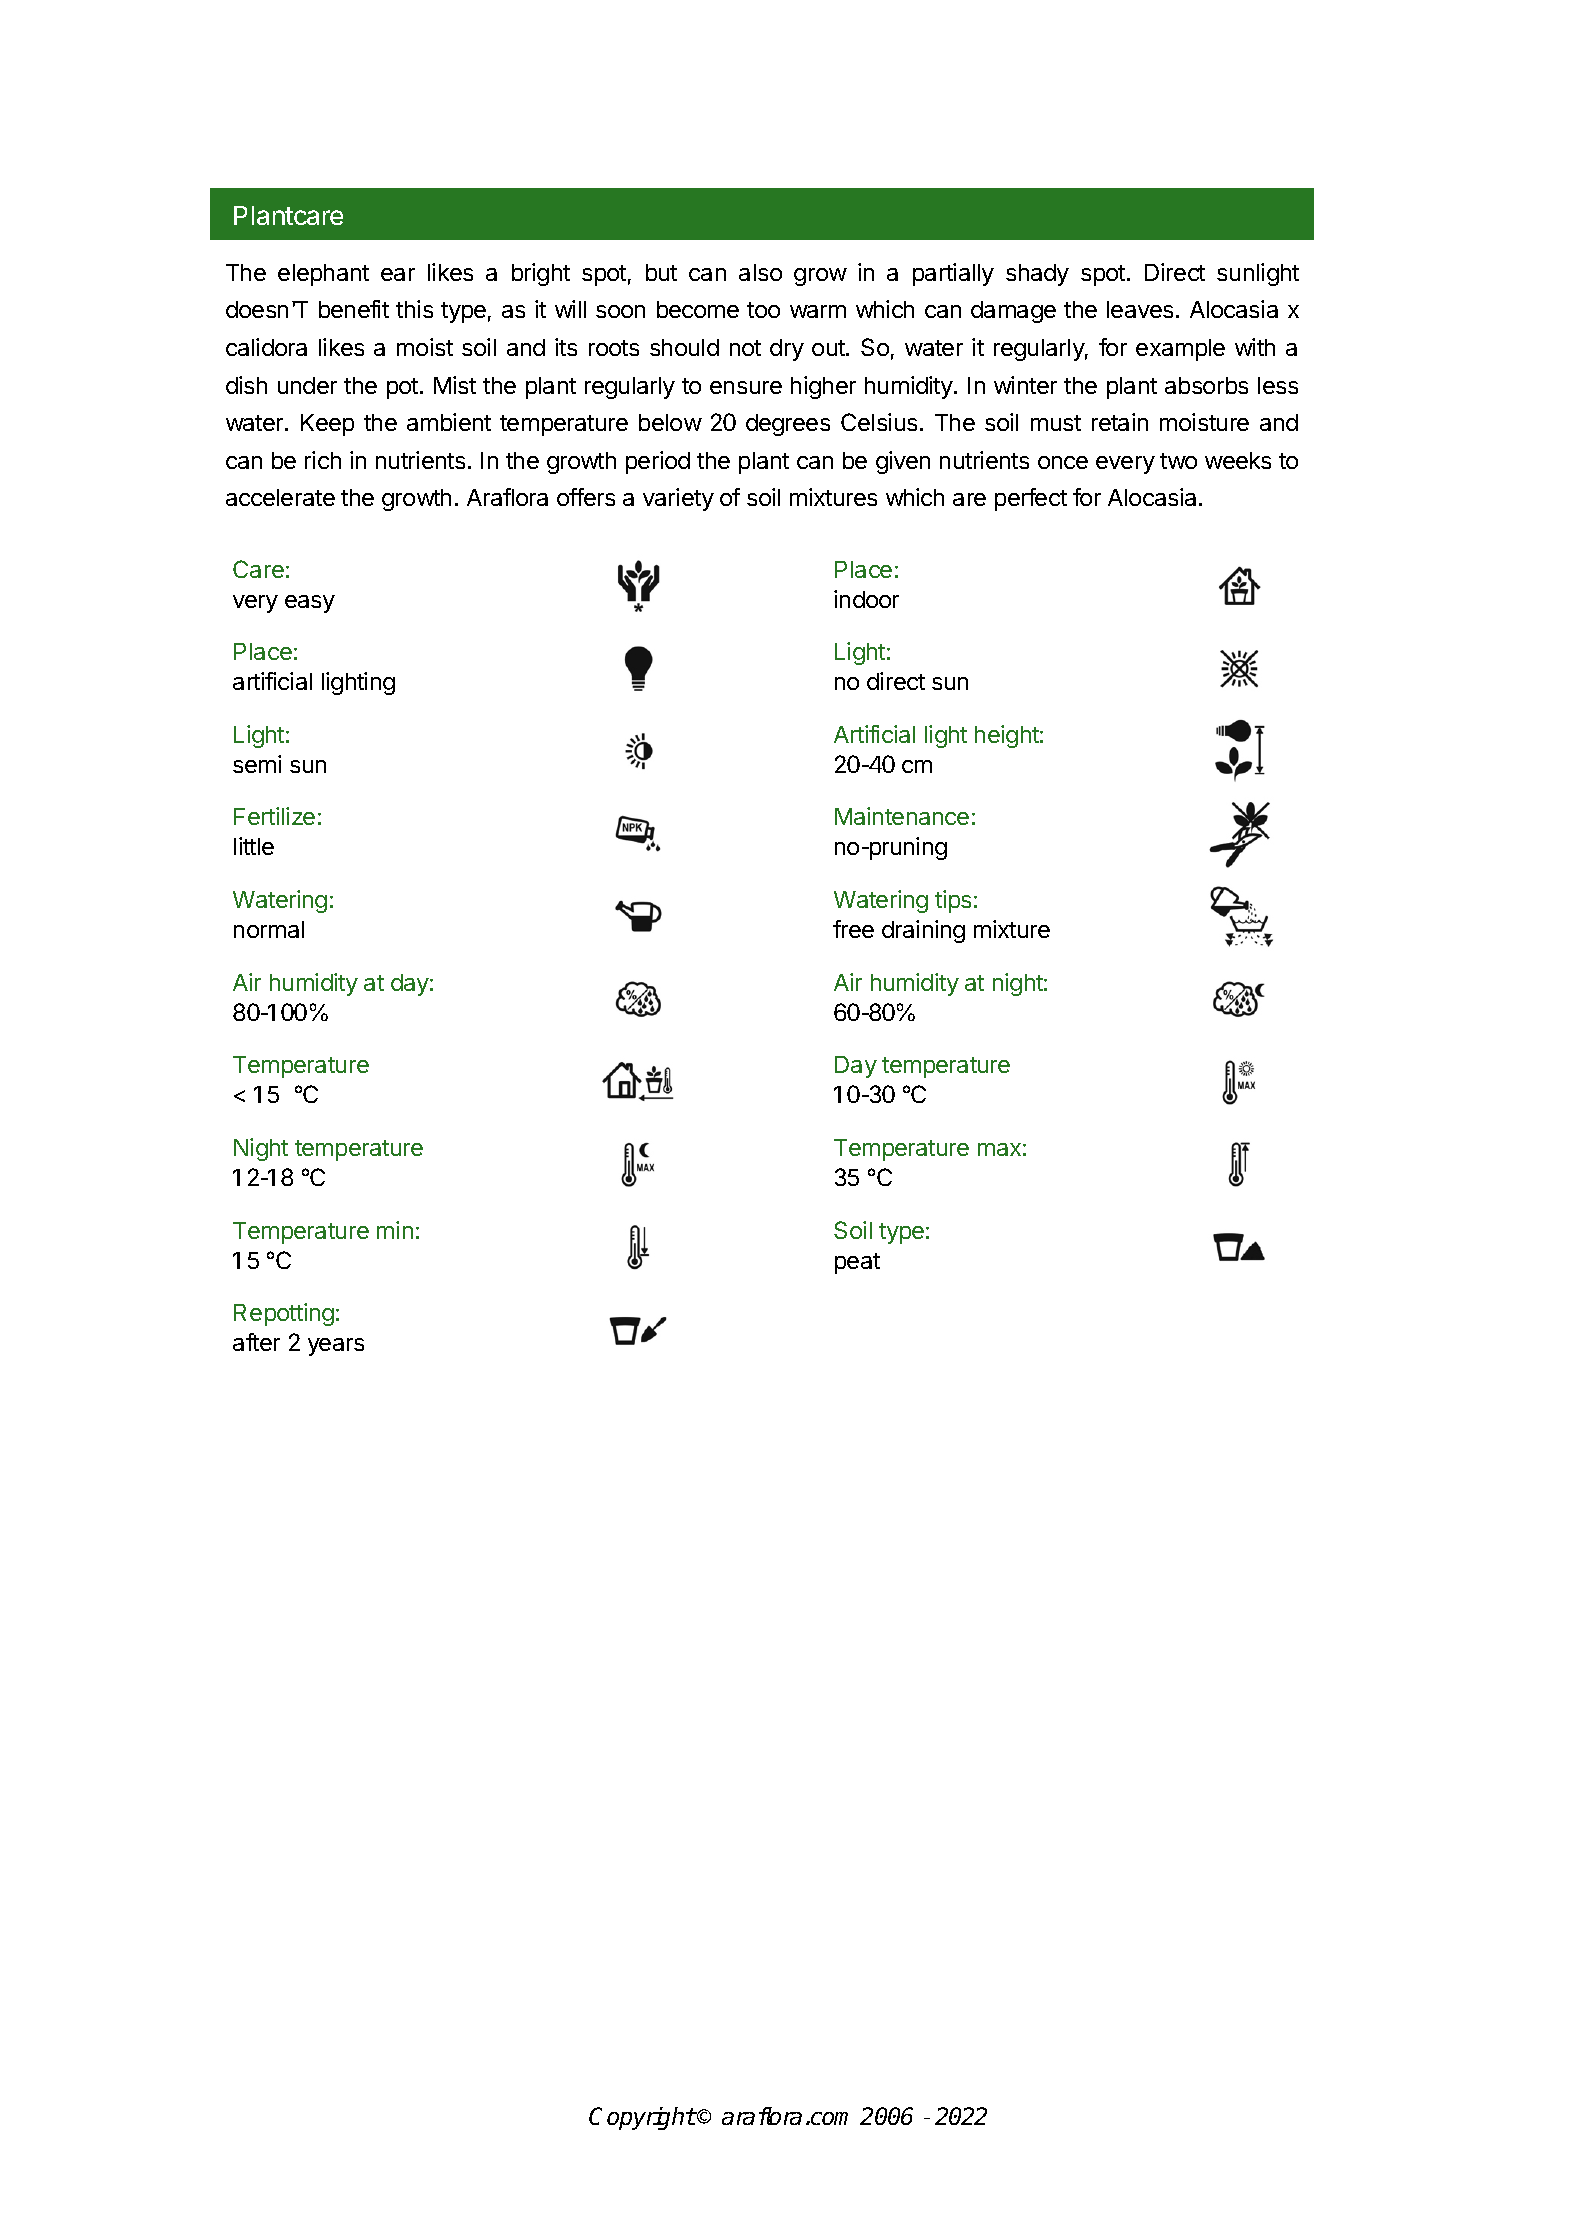 This screenshot has width=1577, height=2231. What do you see at coordinates (953, 901) in the screenshot?
I see `tips` at bounding box center [953, 901].
